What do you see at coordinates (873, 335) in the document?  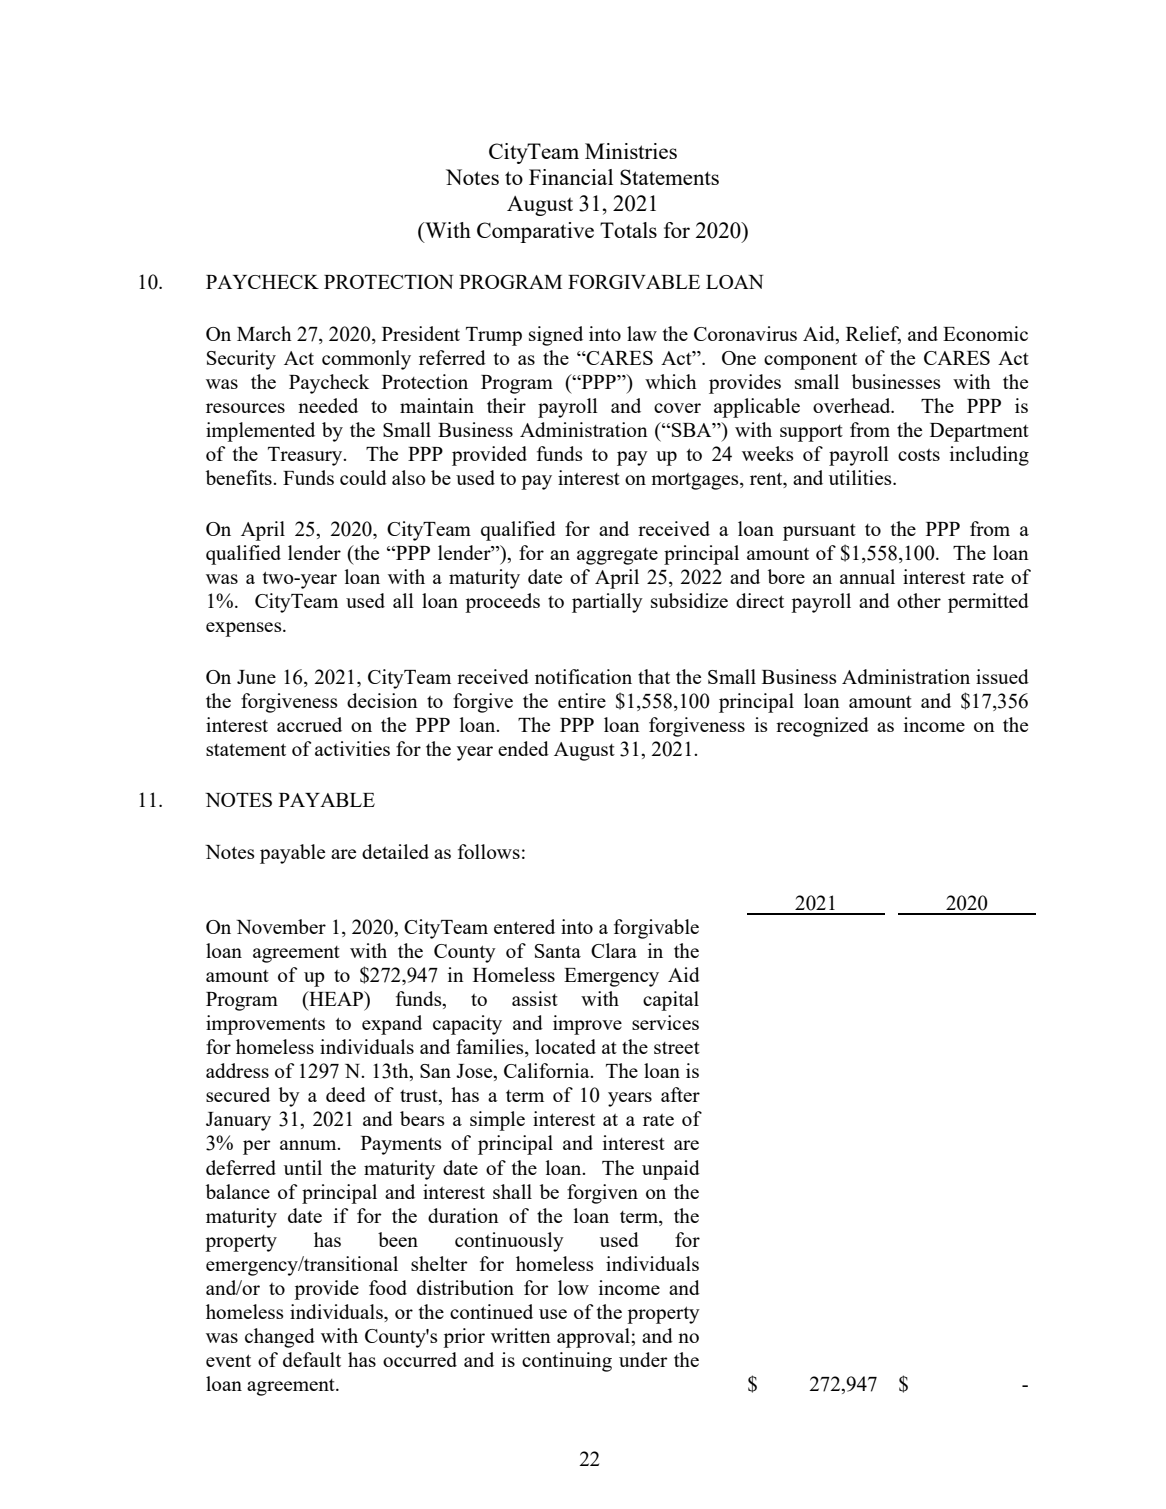 I see `Relief` at bounding box center [873, 335].
